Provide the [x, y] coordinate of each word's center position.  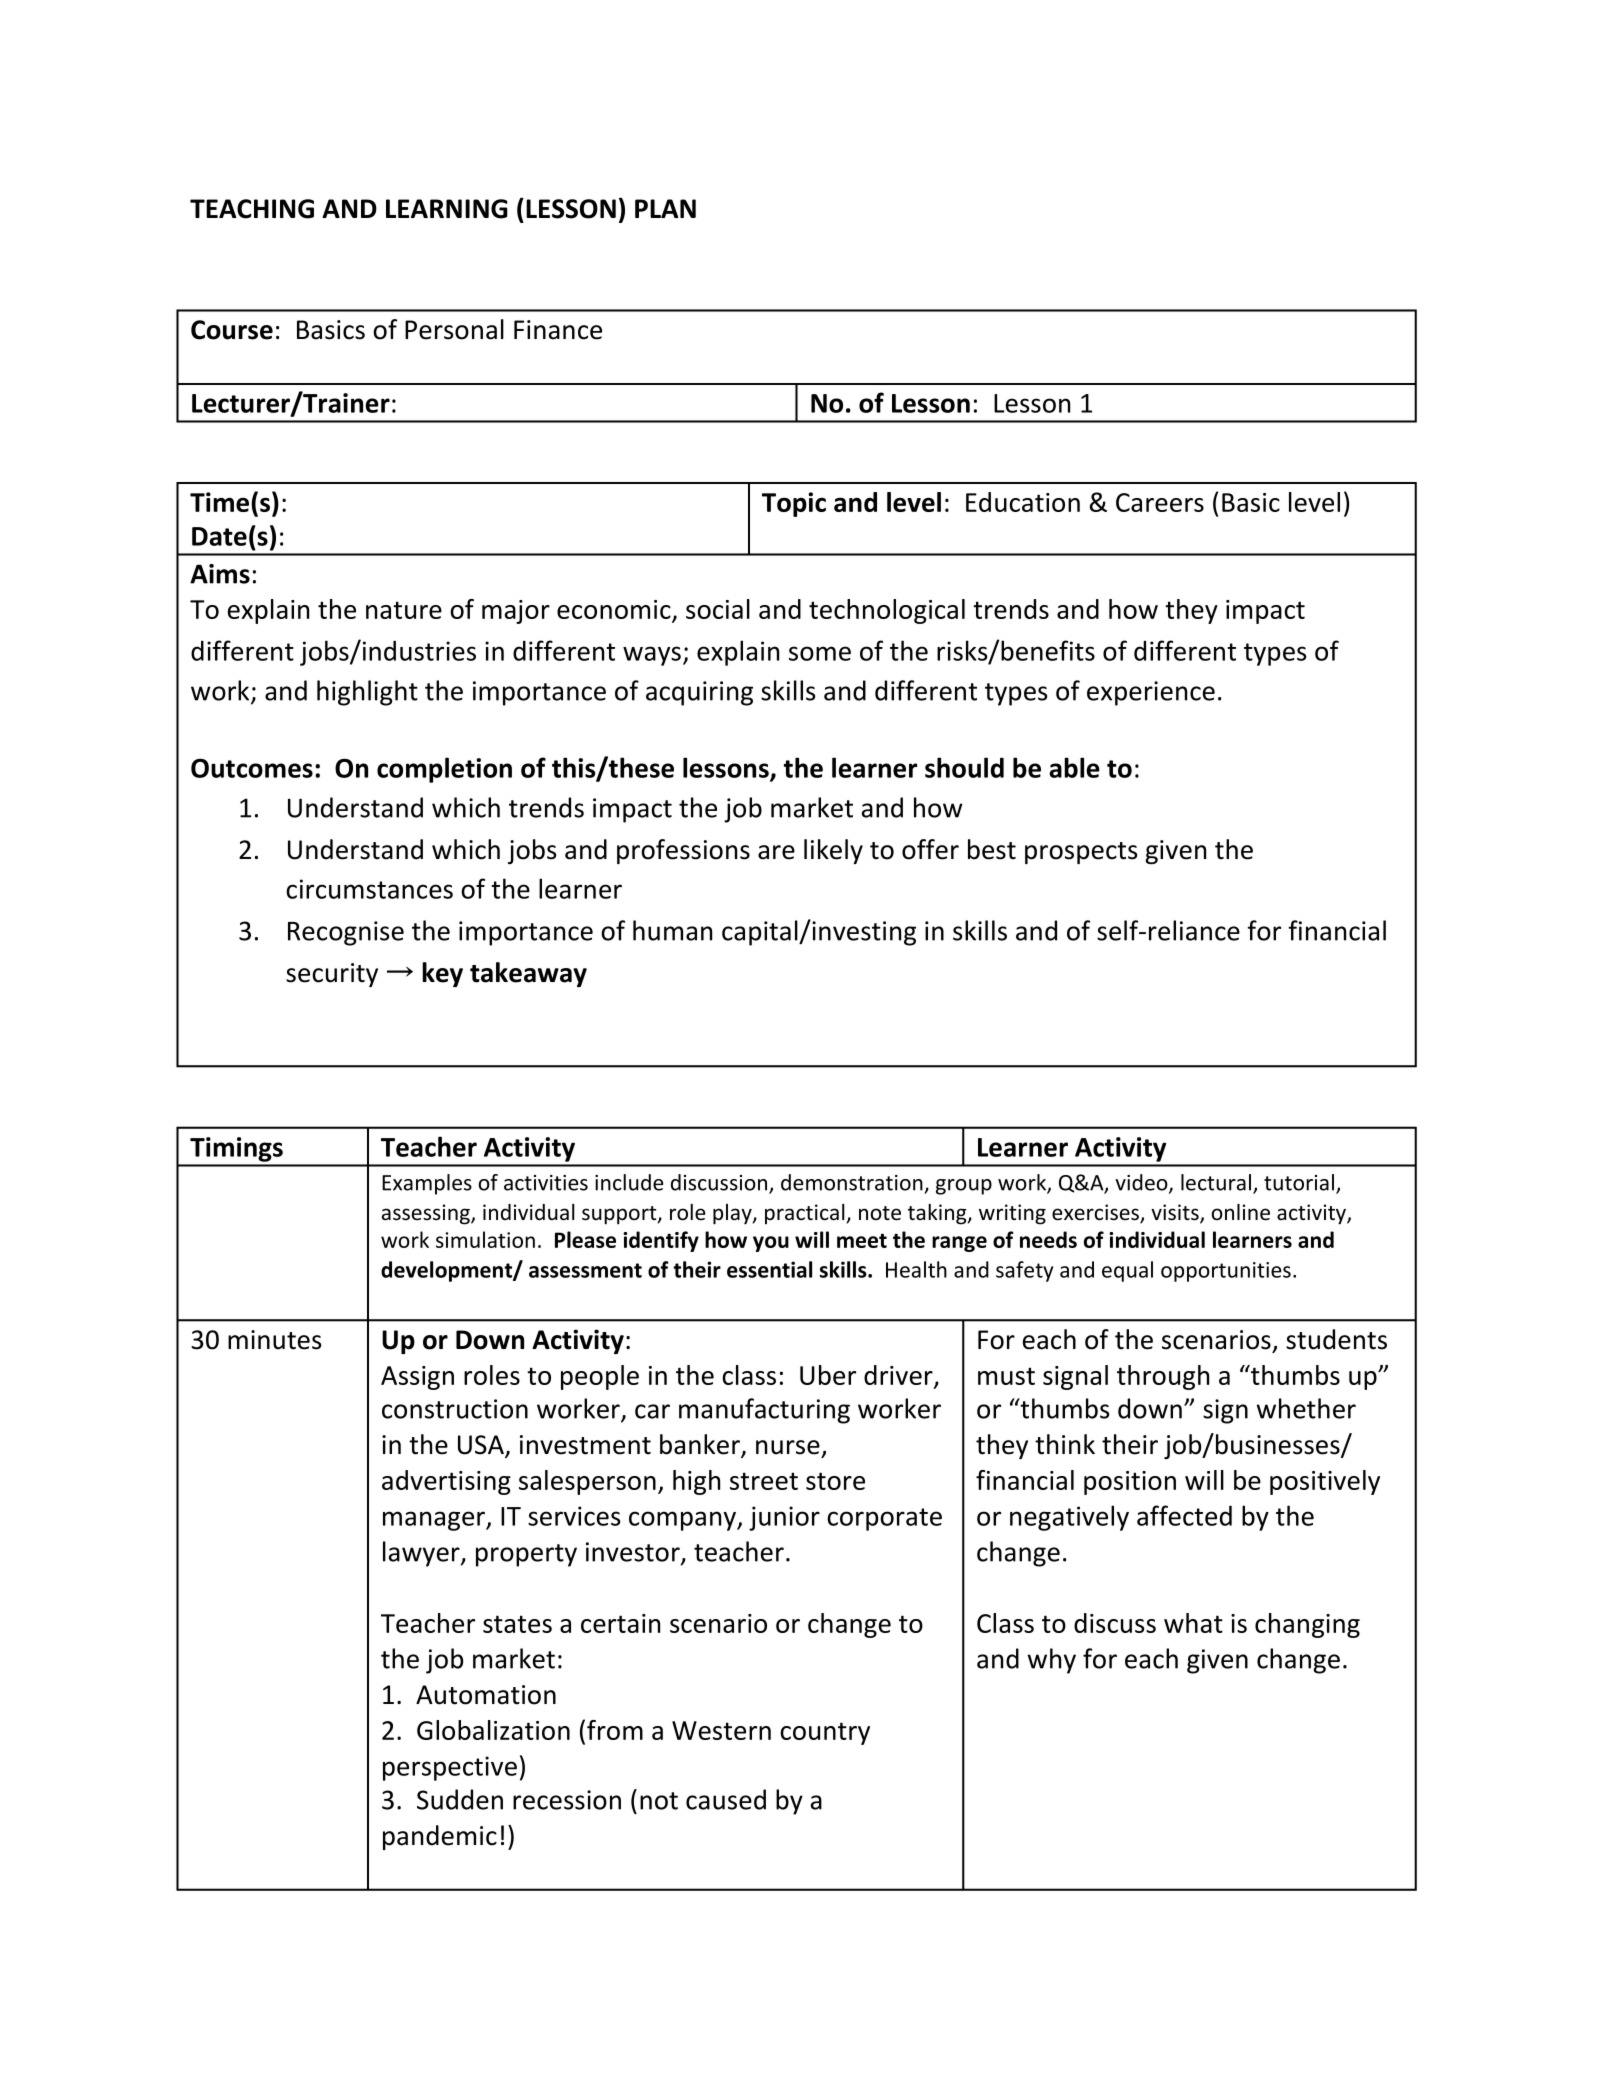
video [1141, 1182]
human [672, 930]
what [1193, 1623]
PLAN [665, 208]
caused [726, 1799]
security [332, 975]
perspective [450, 1768]
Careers [1160, 502]
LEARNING [447, 209]
